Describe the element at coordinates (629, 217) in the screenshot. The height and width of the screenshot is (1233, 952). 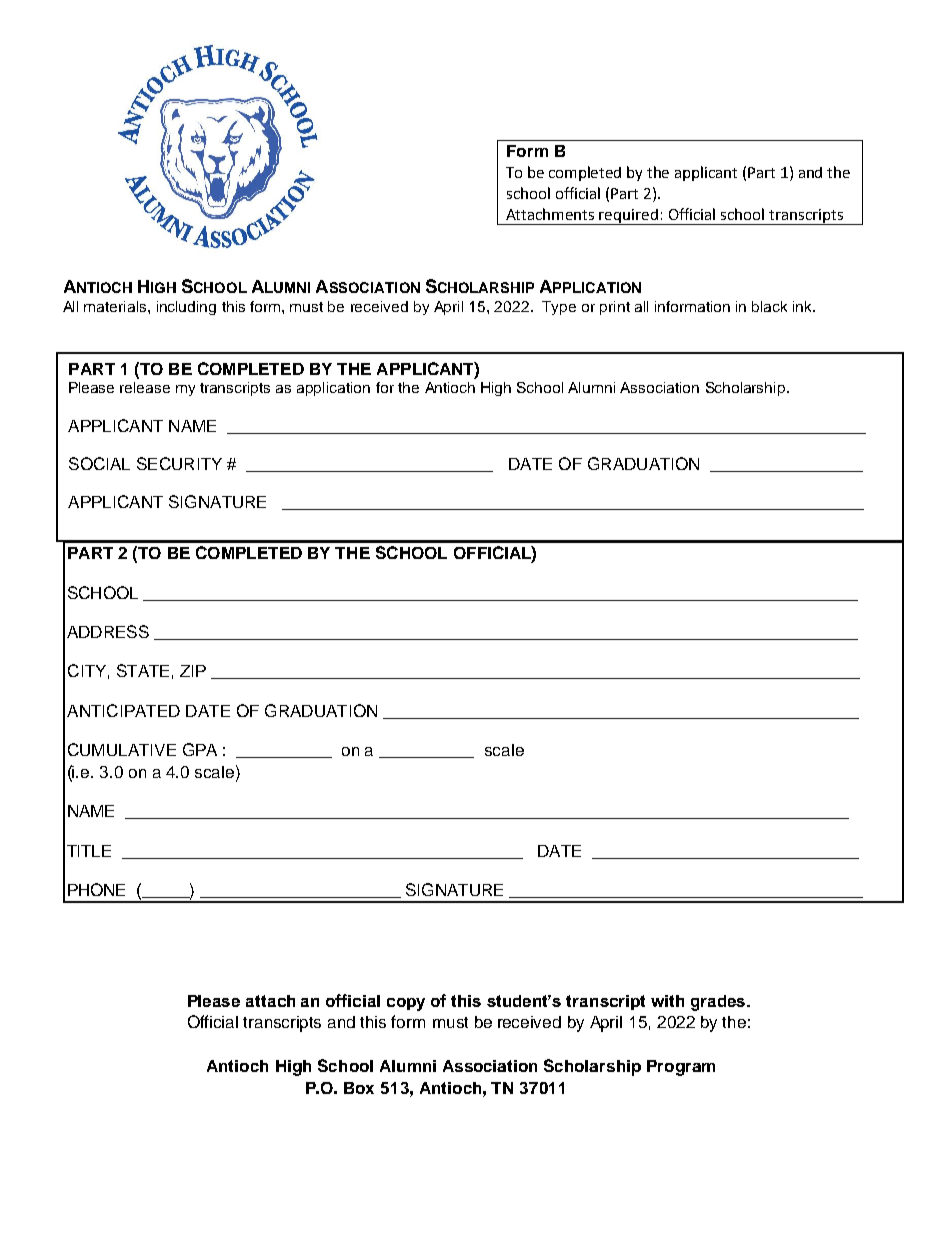
I see `required` at that location.
